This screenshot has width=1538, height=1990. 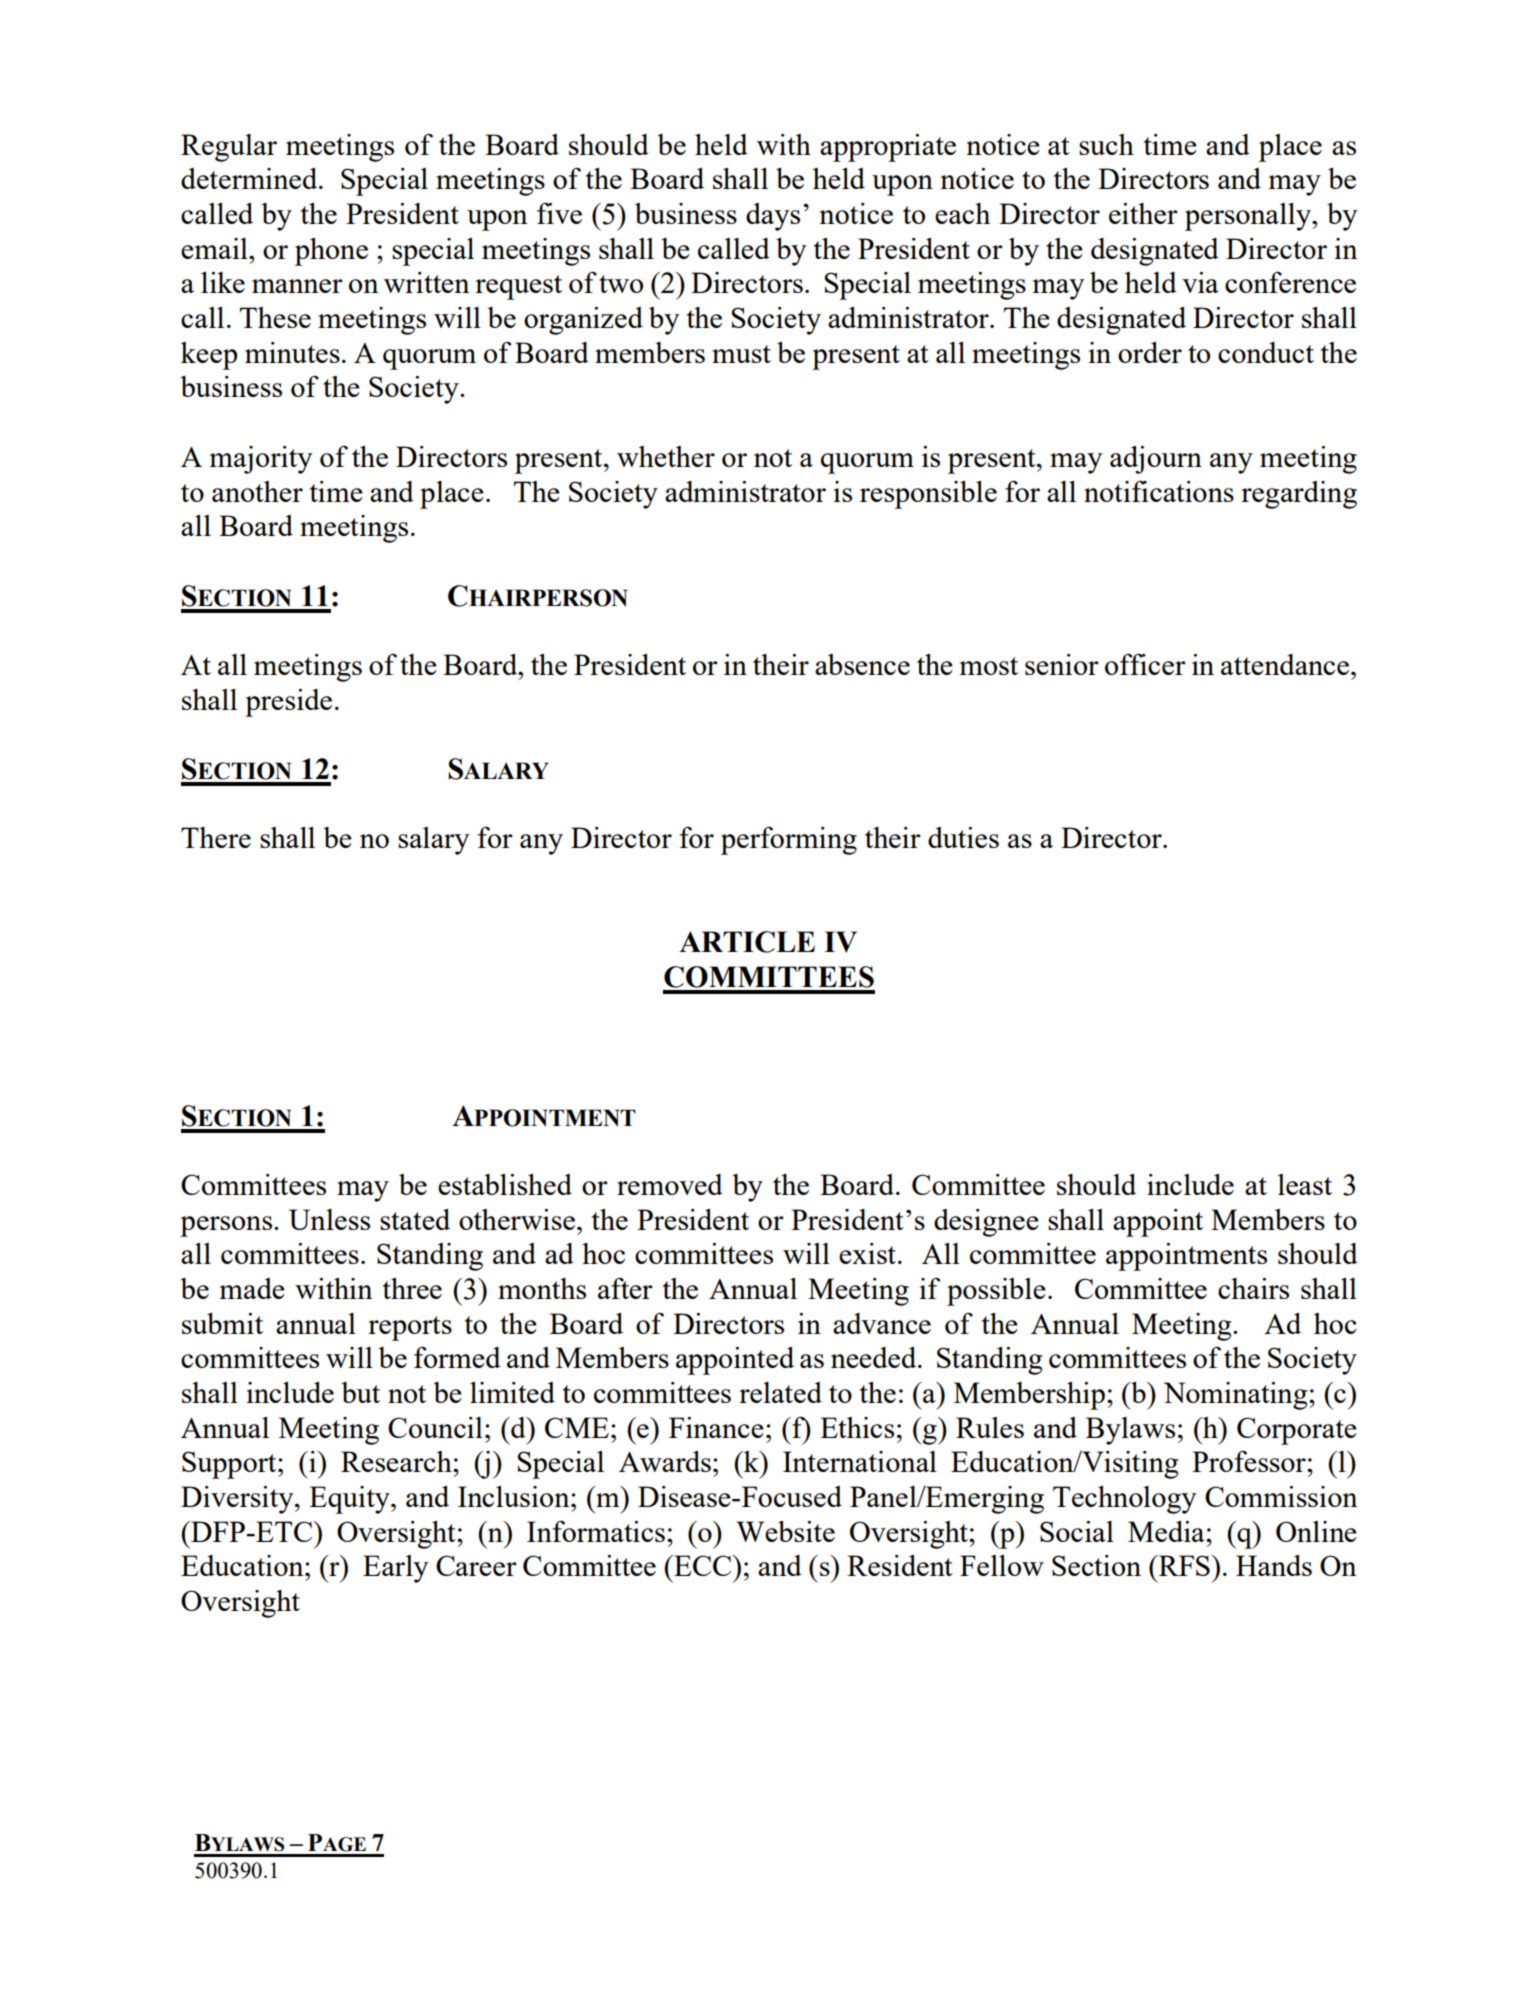 I want to click on duties, so click(x=963, y=837).
